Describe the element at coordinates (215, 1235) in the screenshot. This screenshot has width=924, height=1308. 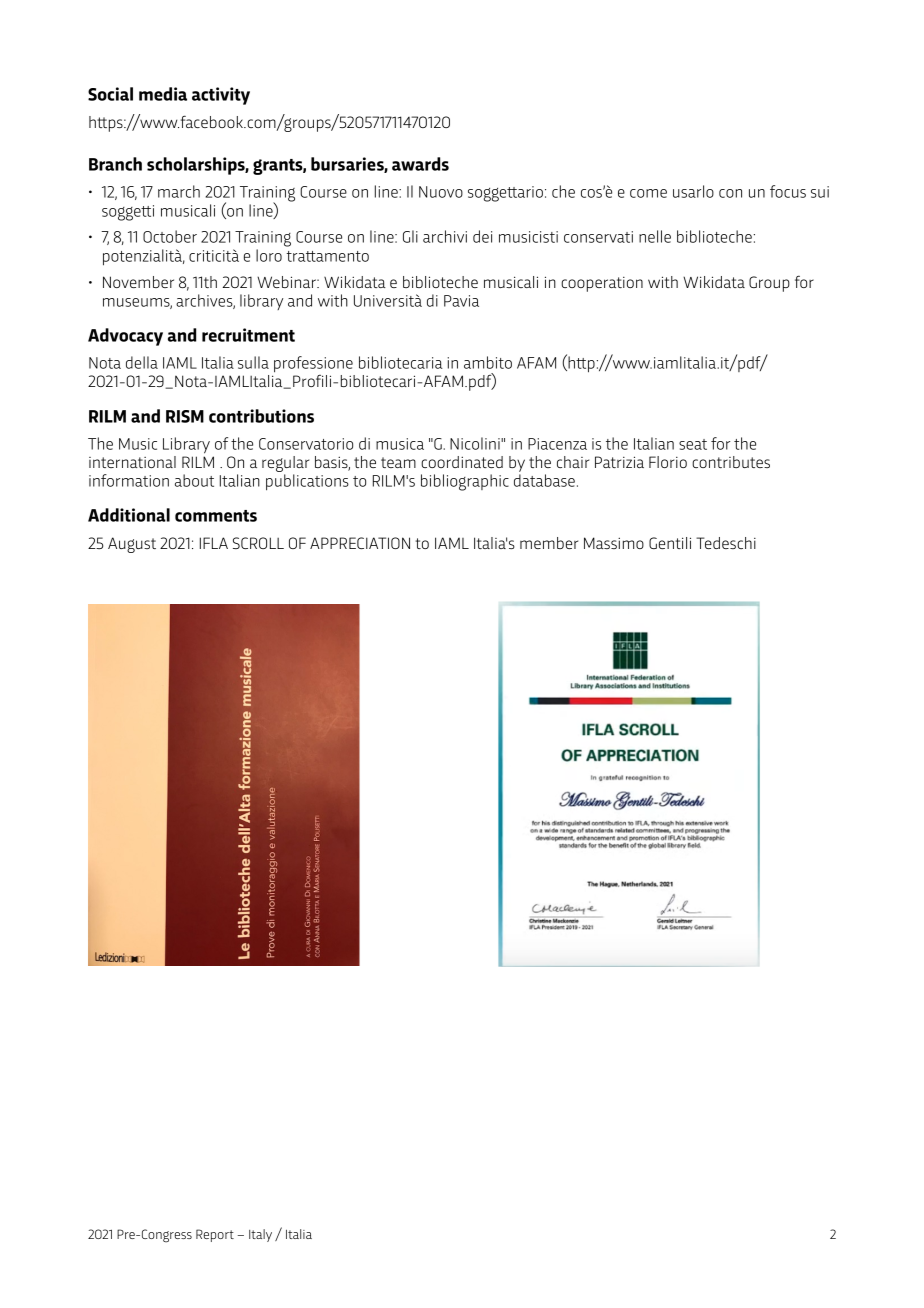
I see `Report` at that location.
